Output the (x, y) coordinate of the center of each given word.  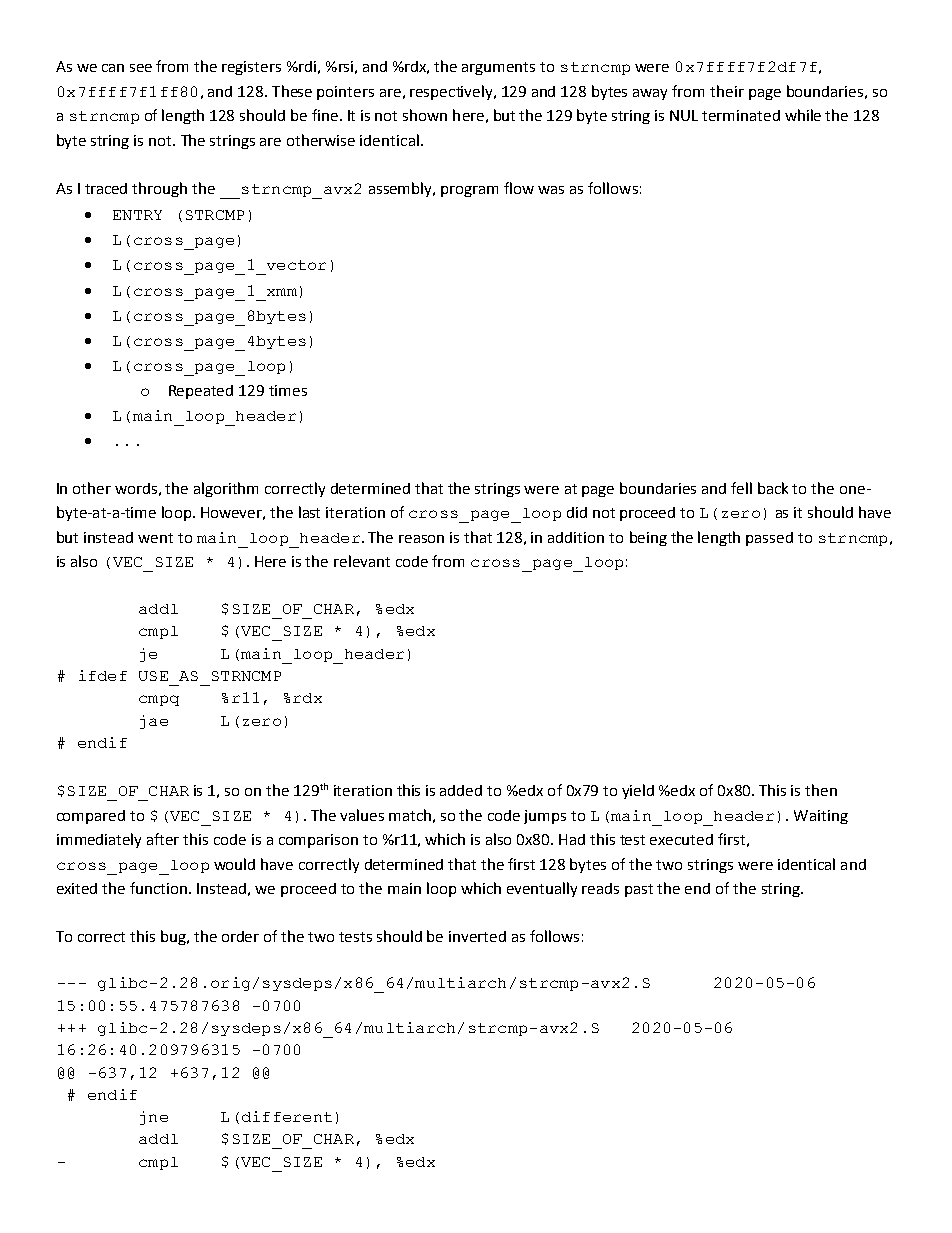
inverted (477, 936)
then (821, 790)
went (155, 538)
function (160, 888)
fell (741, 488)
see (141, 68)
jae (154, 722)
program (469, 191)
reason (421, 539)
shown (425, 115)
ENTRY (137, 215)
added (461, 790)
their (727, 91)
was (551, 190)
